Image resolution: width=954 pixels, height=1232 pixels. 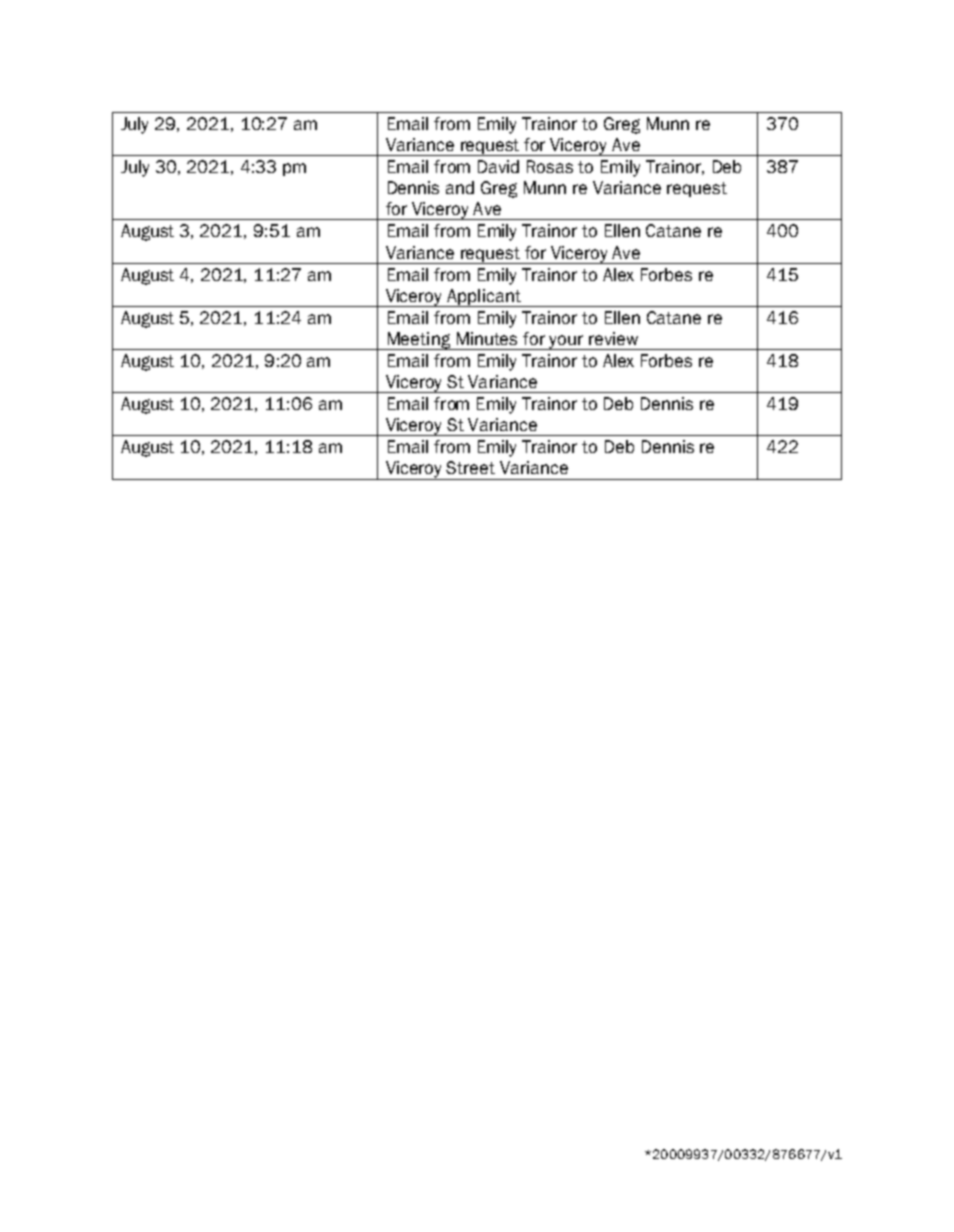 I want to click on Applicant, so click(x=484, y=298).
